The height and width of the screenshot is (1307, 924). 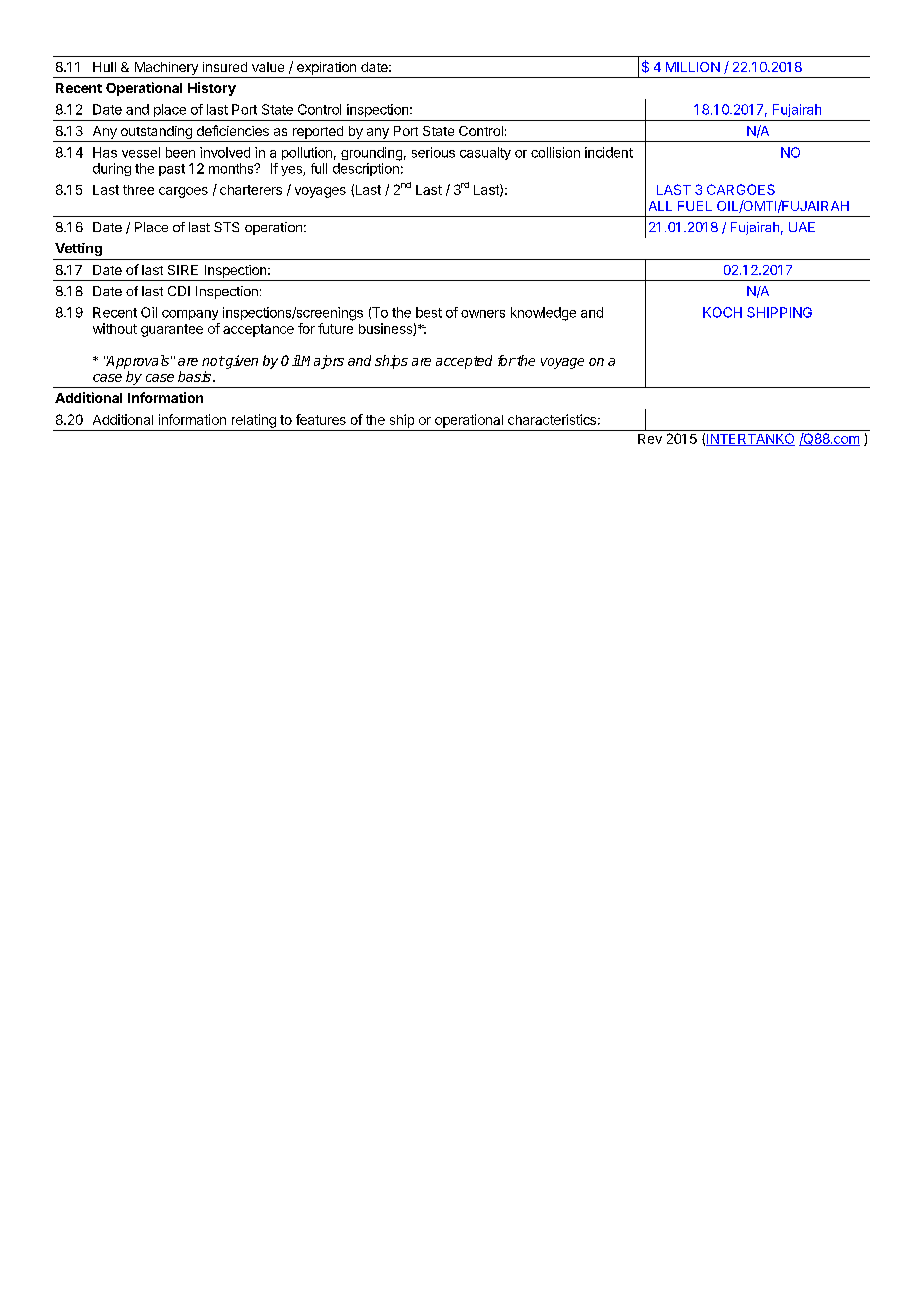 I want to click on UAE, so click(x=802, y=227).
